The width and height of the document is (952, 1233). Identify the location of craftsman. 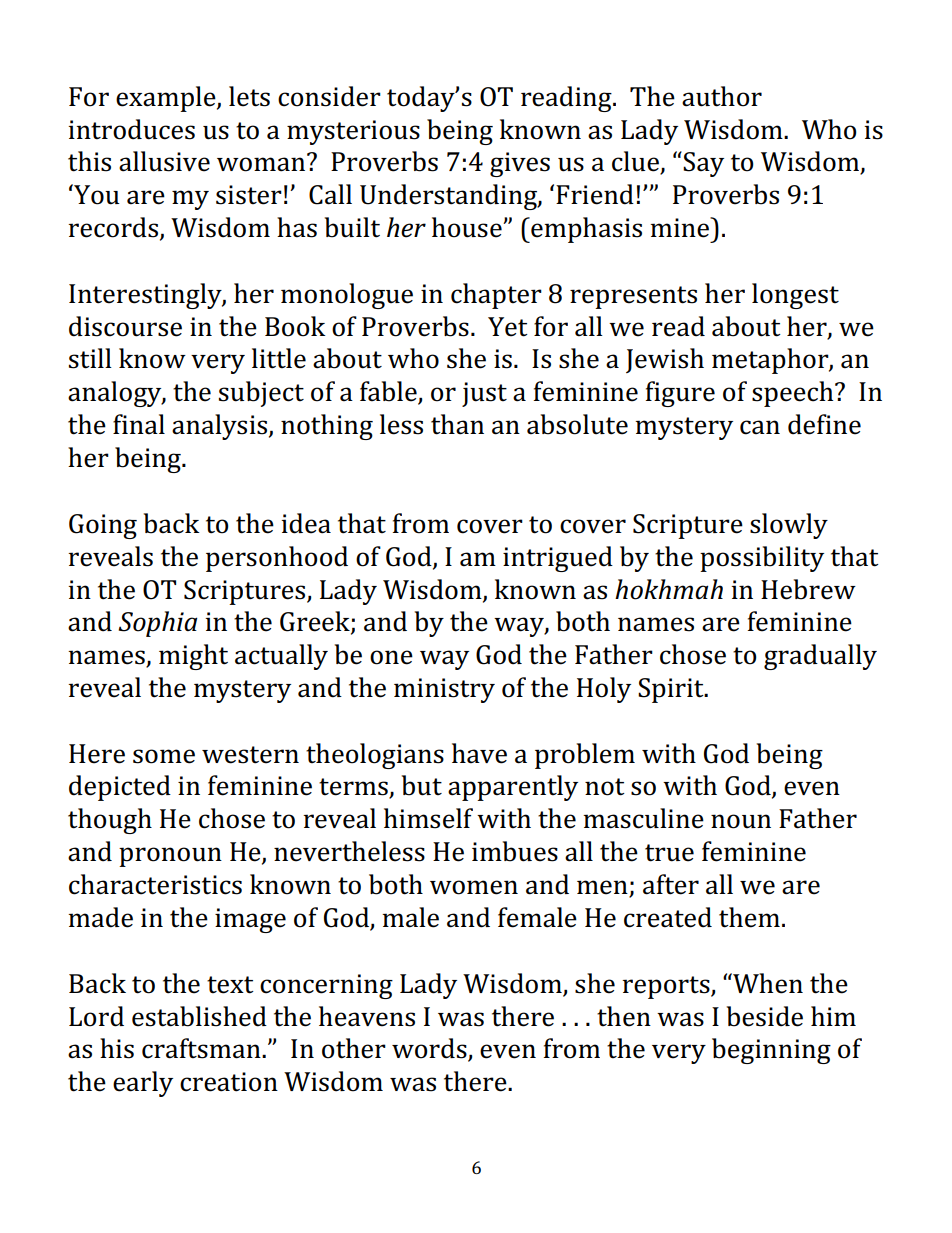
(202, 1048).
